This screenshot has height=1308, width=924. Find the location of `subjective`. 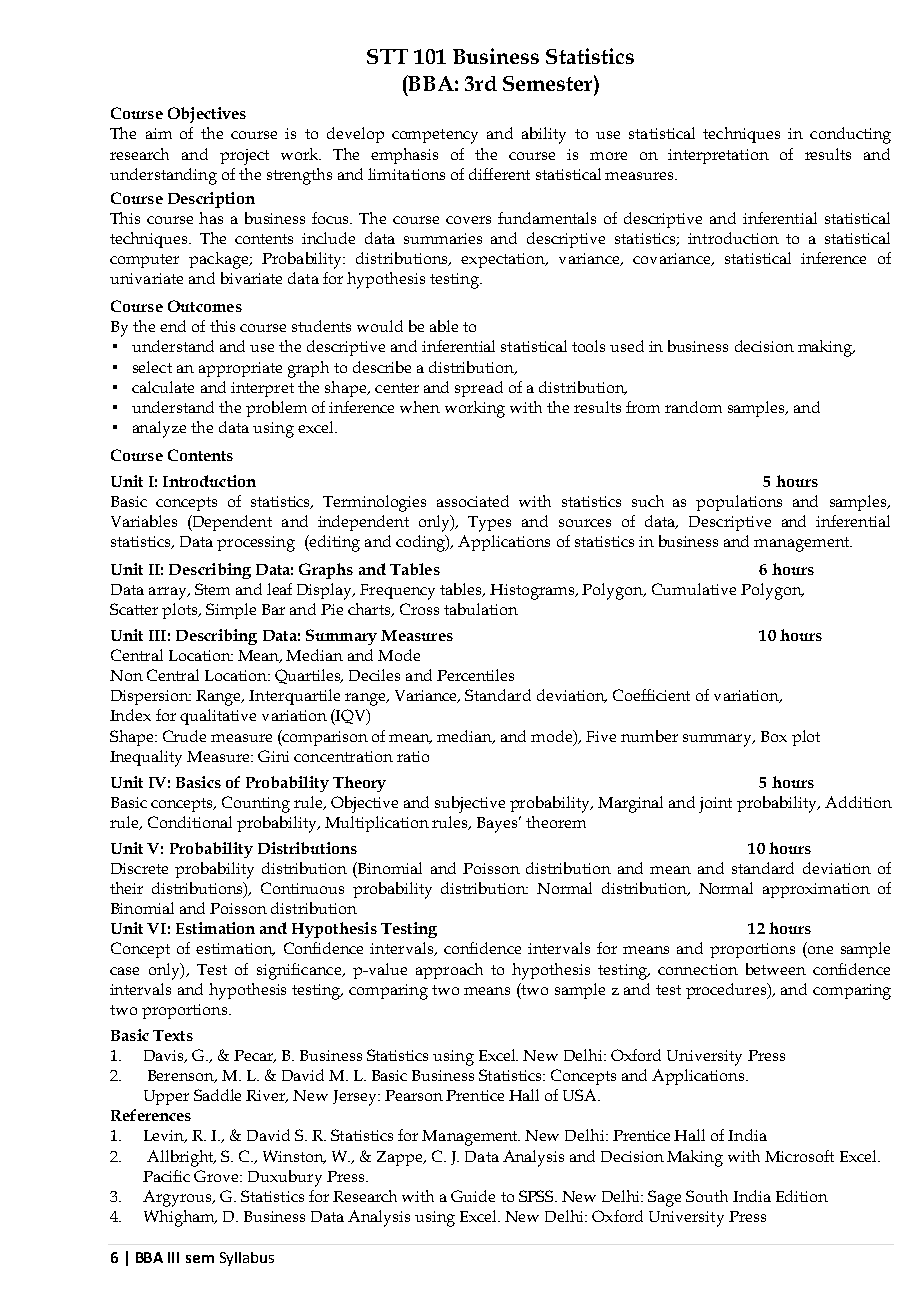

subjective is located at coordinates (470, 804).
